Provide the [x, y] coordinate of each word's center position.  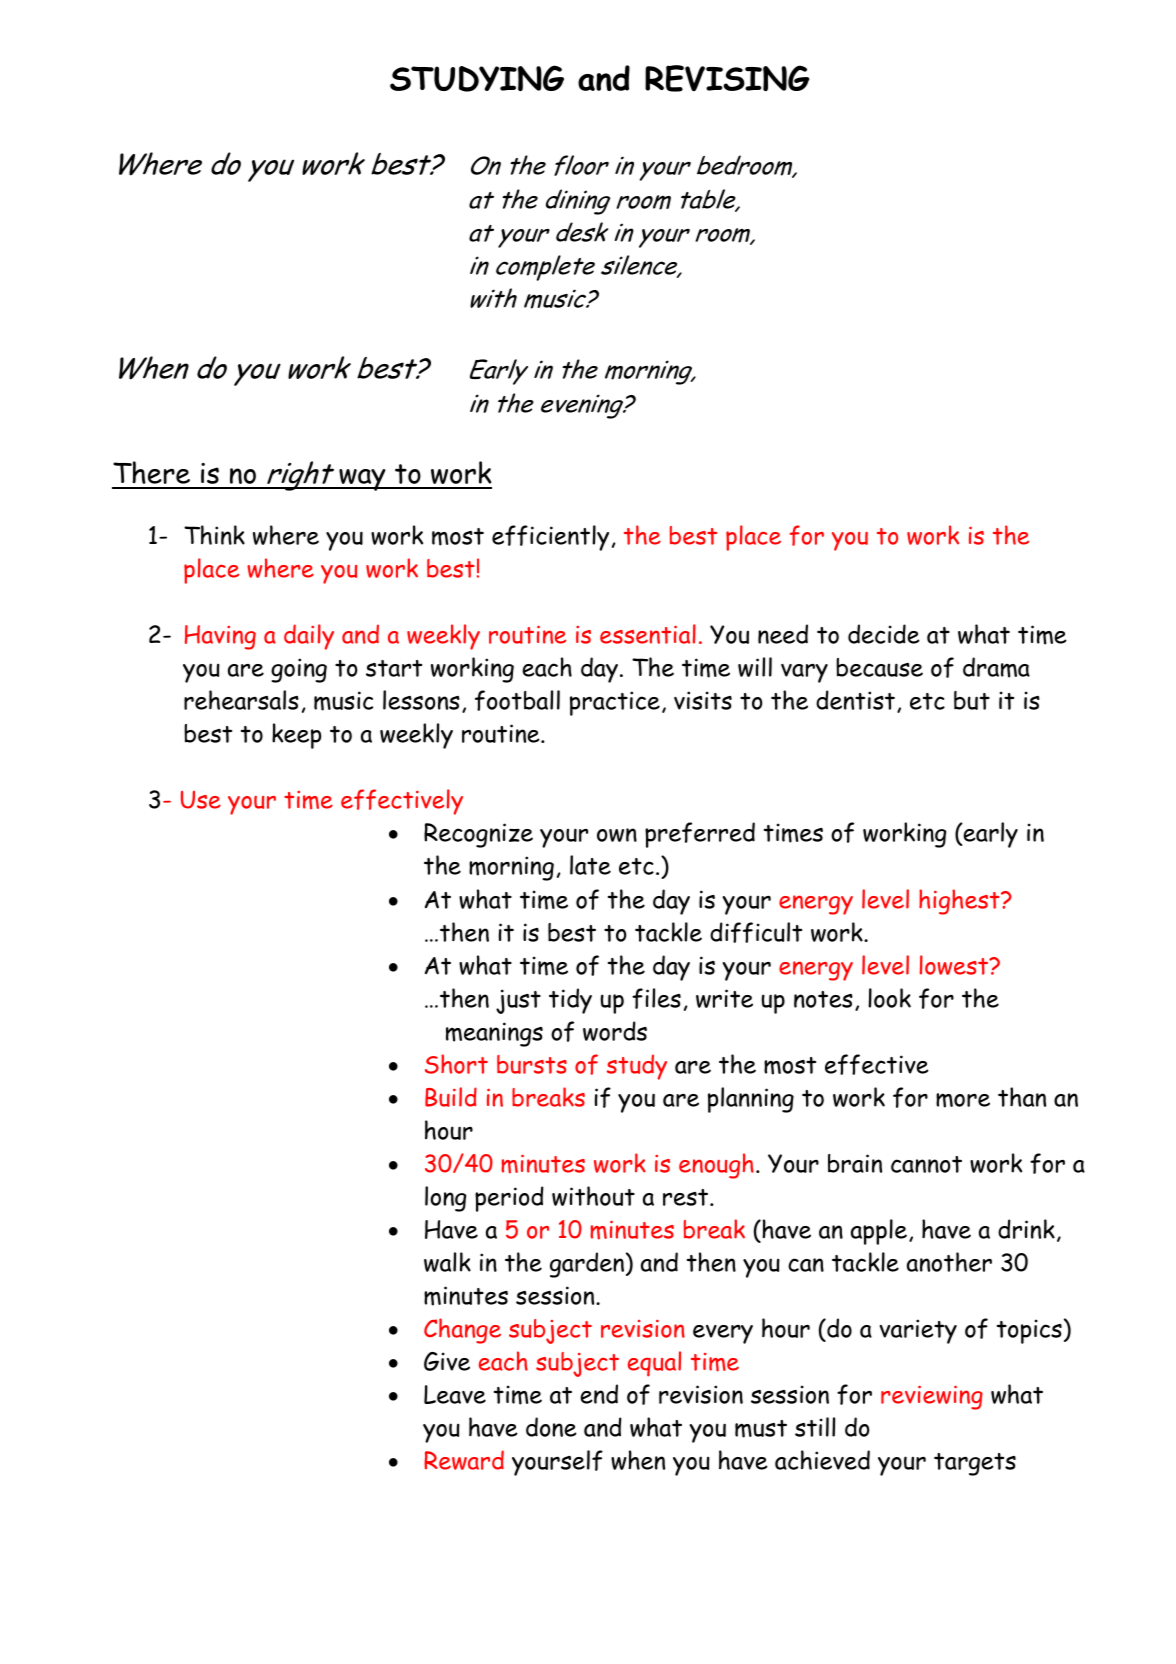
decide [884, 634]
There [151, 472]
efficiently [550, 538]
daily [309, 637]
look [889, 998]
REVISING [727, 78]
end [599, 1394]
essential [648, 634]
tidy [570, 1001]
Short [456, 1064]
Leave [455, 1394]
